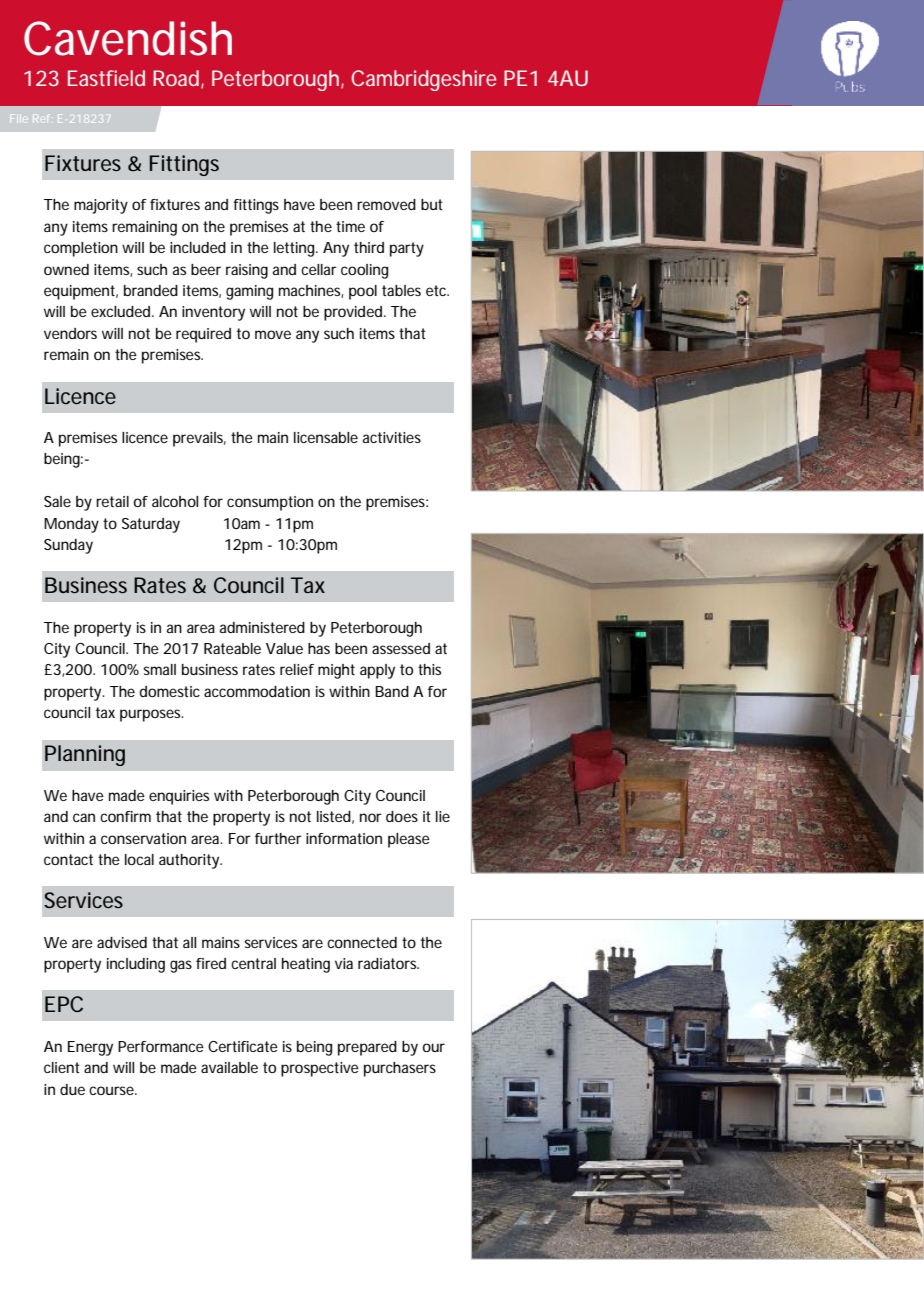  What do you see at coordinates (90, 1048) in the screenshot?
I see `Energy` at bounding box center [90, 1048].
